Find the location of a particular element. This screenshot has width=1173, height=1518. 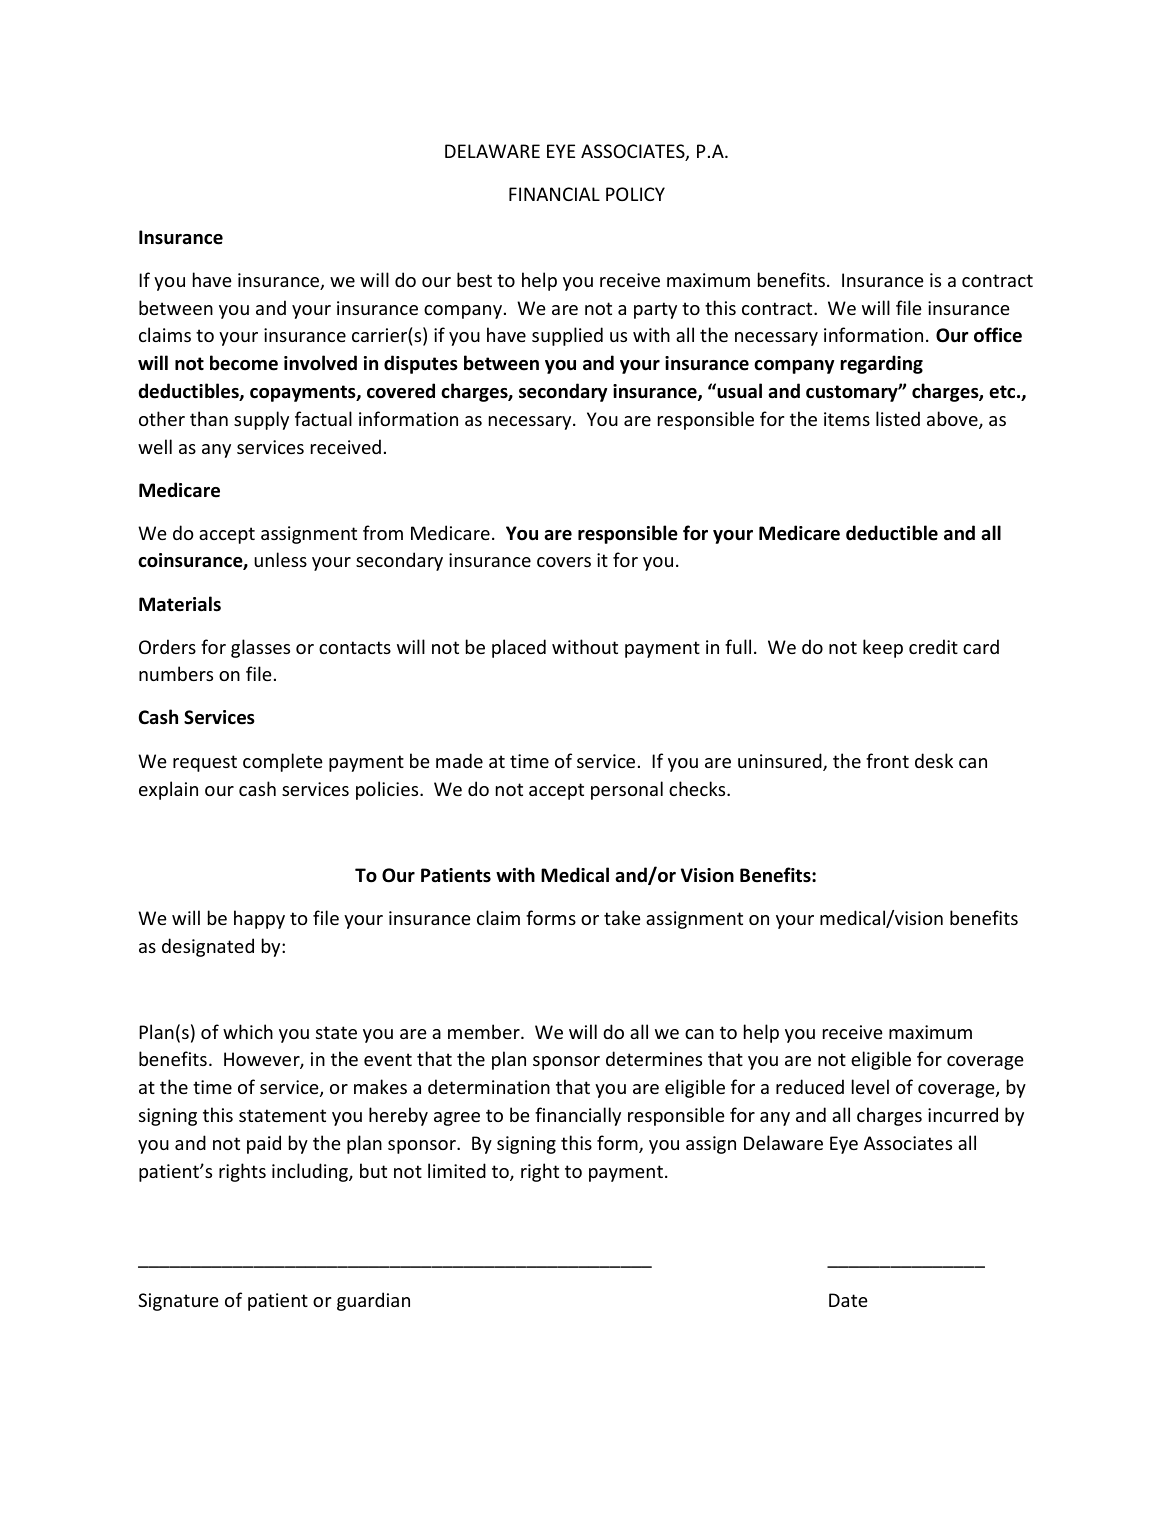

Date is located at coordinates (848, 1300).
